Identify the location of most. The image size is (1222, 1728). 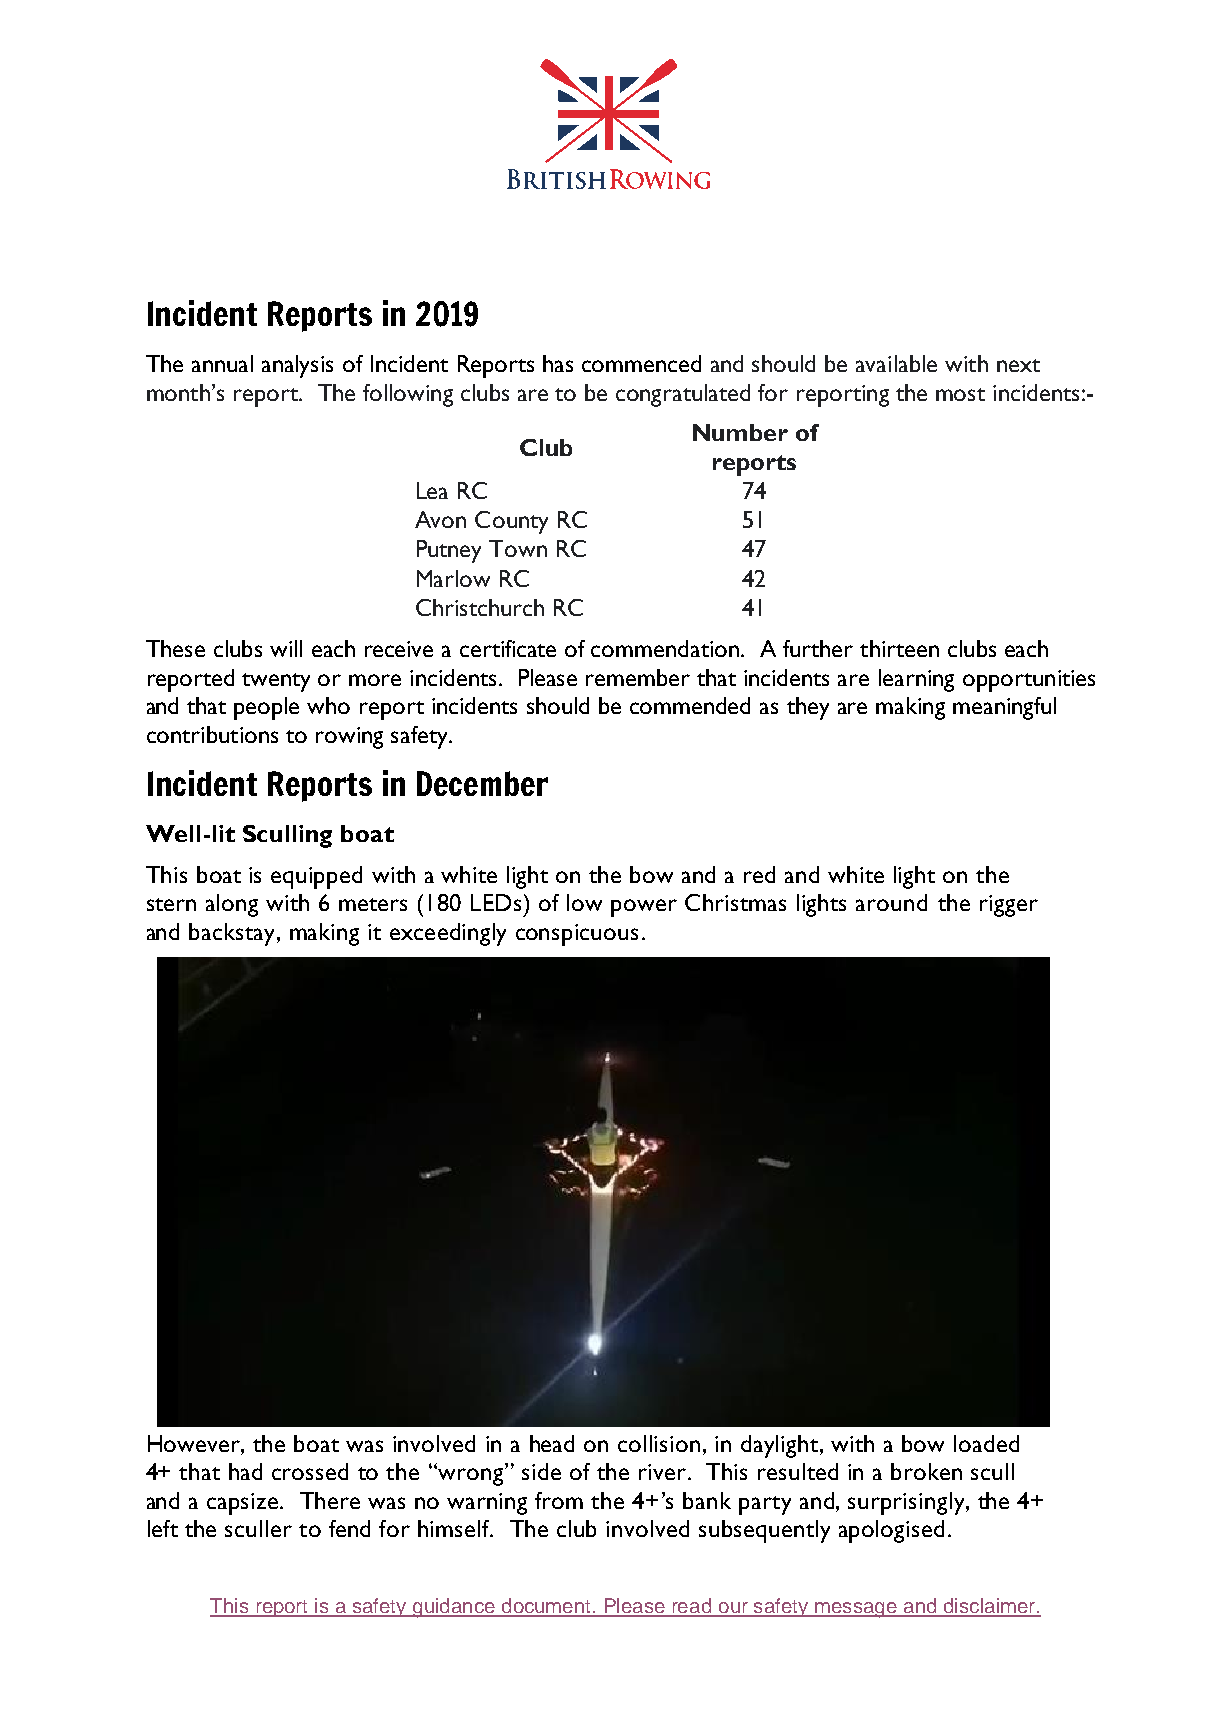
(960, 394).
